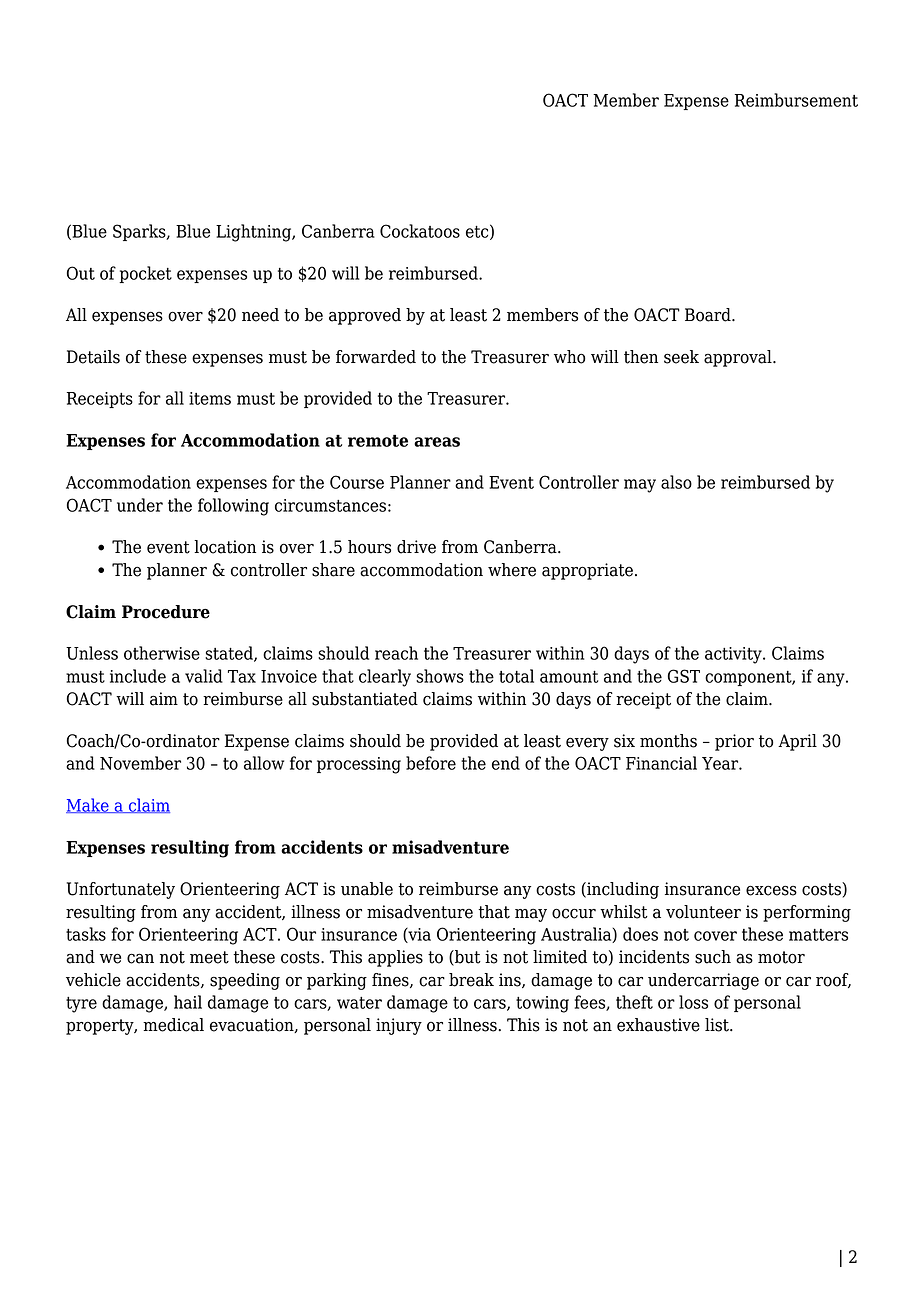 This document has height=1308, width=924. I want to click on Sparks, so click(140, 232).
